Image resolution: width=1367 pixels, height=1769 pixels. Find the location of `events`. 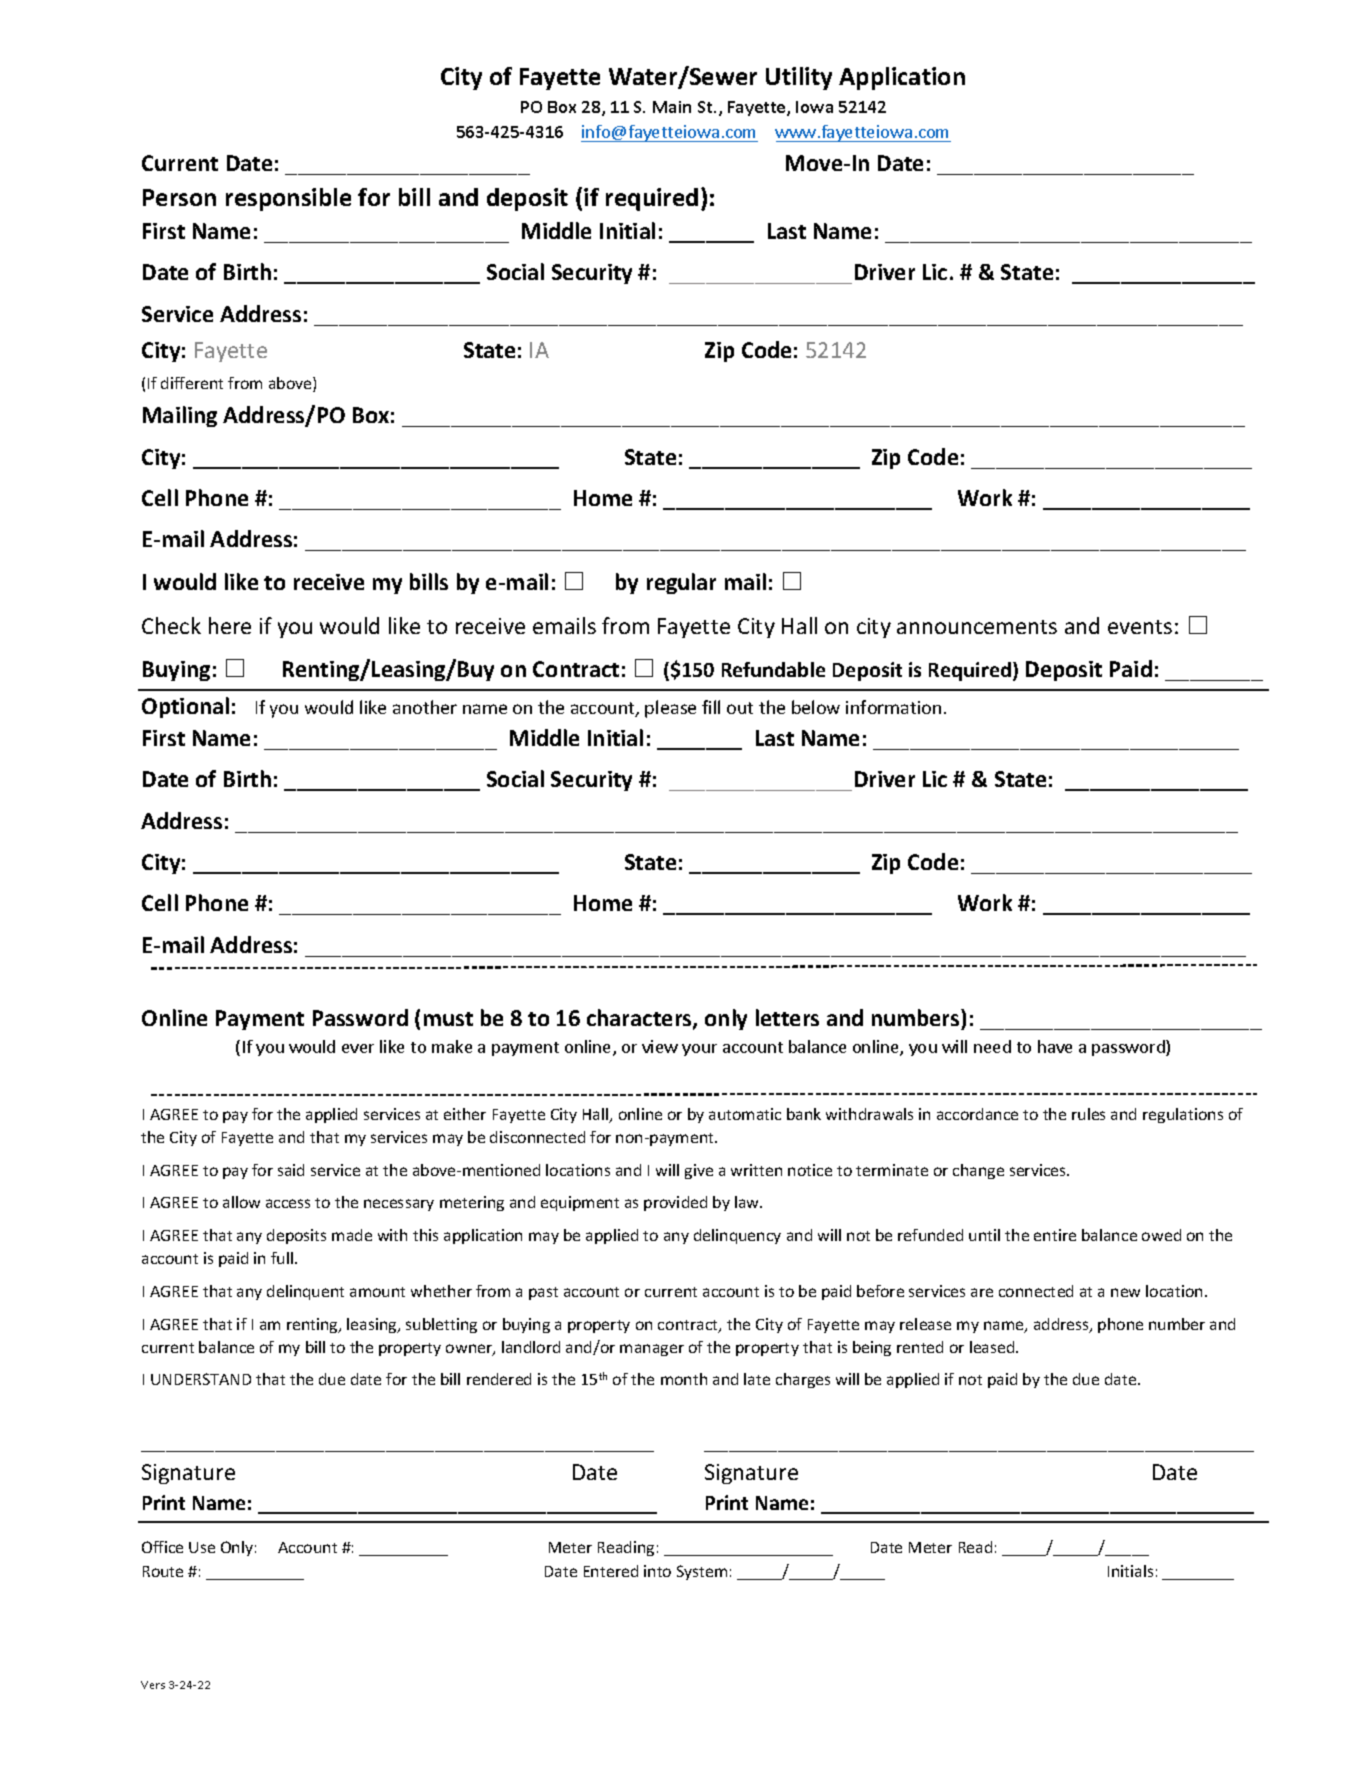

events is located at coordinates (1140, 627).
